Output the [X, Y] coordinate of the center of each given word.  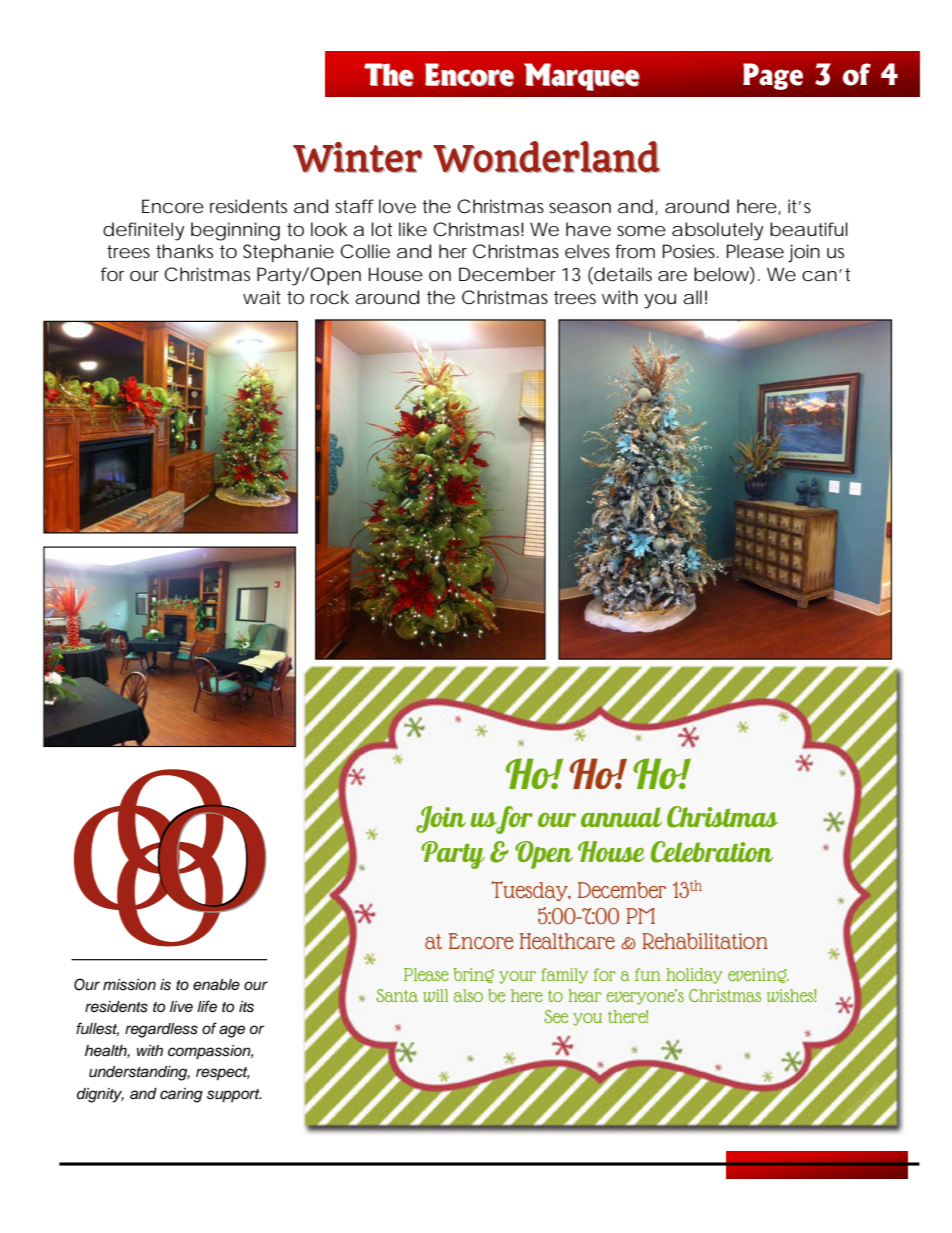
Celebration [712, 852]
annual [621, 817]
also [468, 995]
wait [262, 297]
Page [773, 76]
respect [223, 1074]
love [397, 206]
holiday [694, 976]
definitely [144, 231]
